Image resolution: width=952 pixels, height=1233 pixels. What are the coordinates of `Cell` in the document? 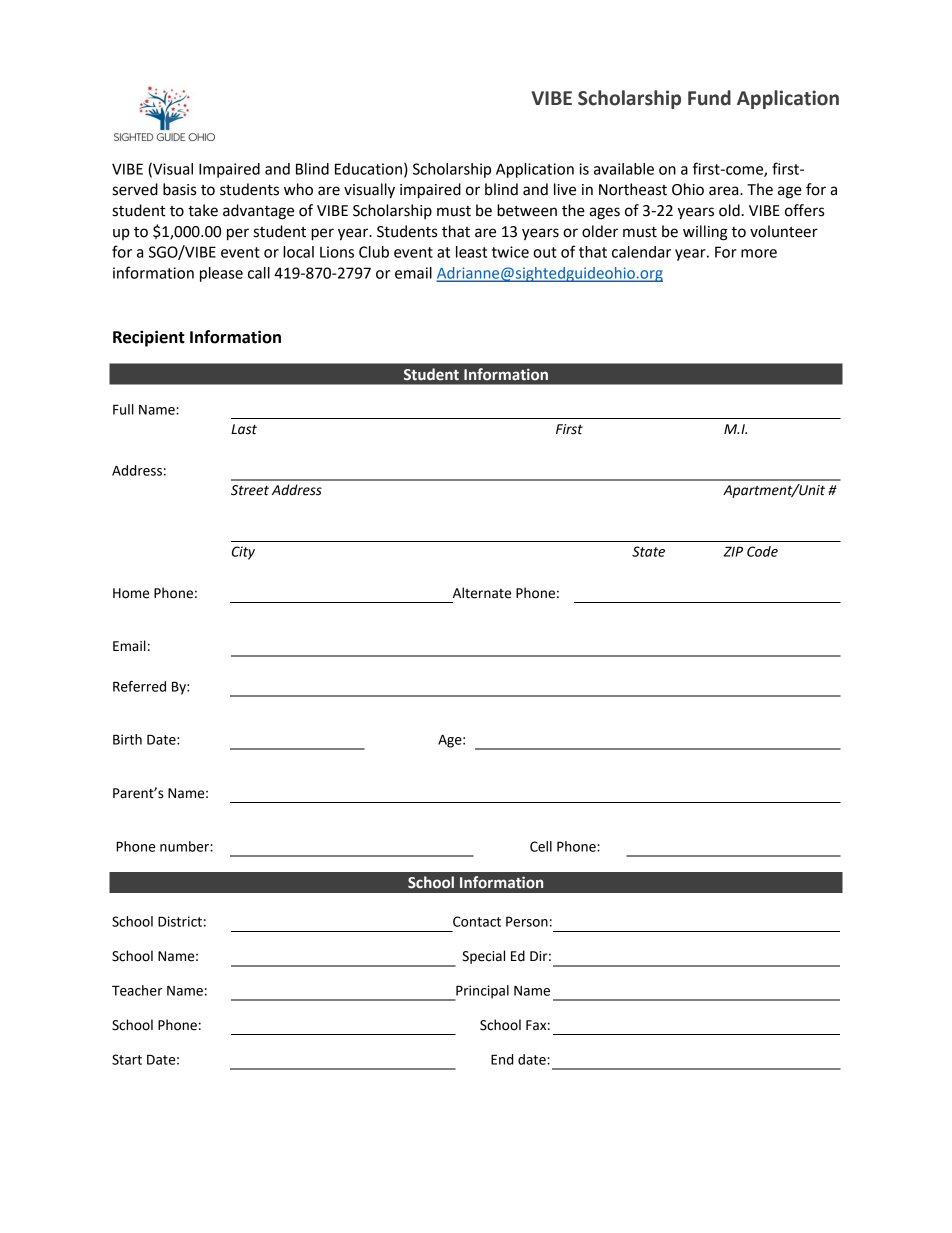 It's located at (541, 846).
